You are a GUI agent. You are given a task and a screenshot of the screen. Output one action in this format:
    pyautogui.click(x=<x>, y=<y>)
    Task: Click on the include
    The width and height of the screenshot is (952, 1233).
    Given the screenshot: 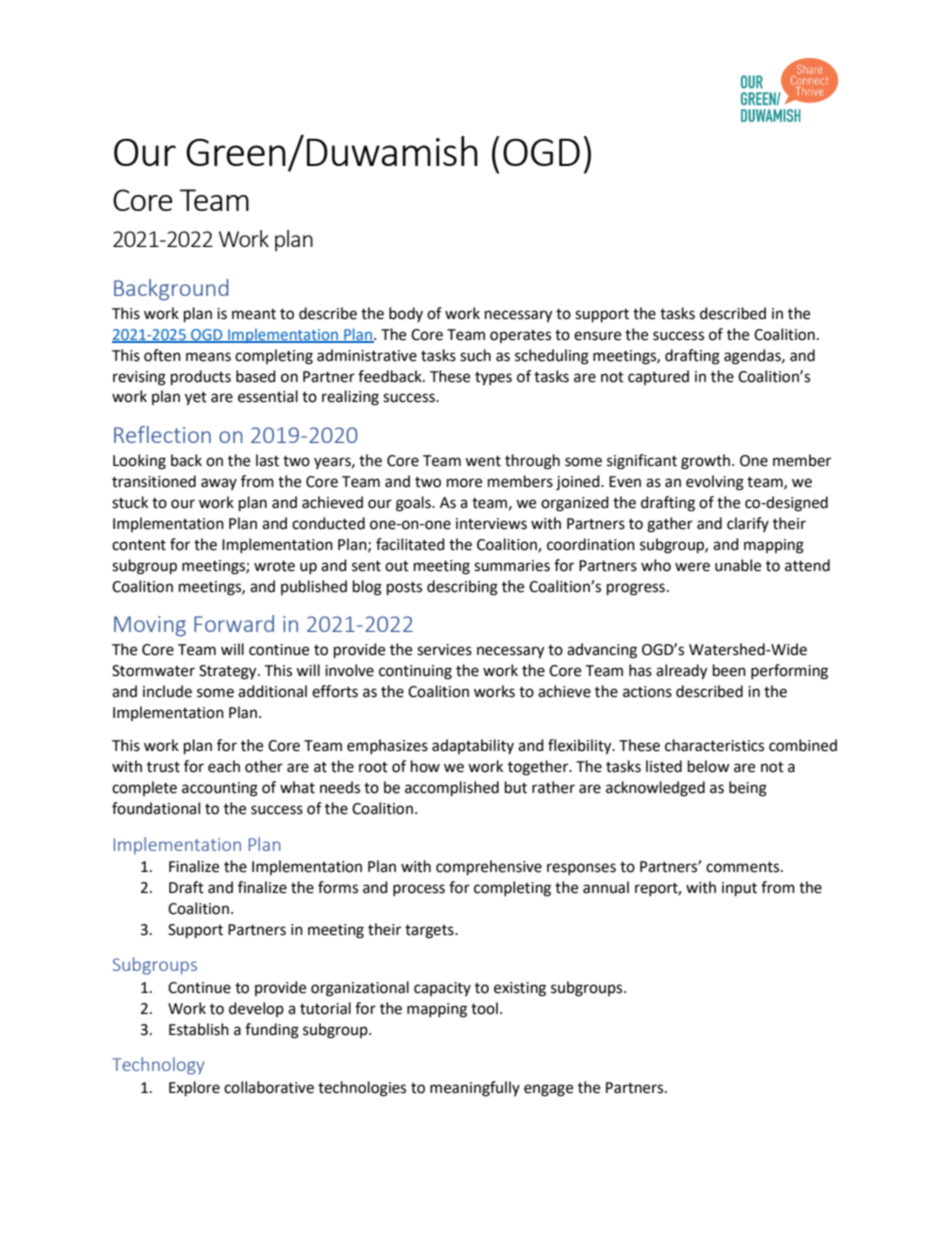 What is the action you would take?
    pyautogui.click(x=167, y=691)
